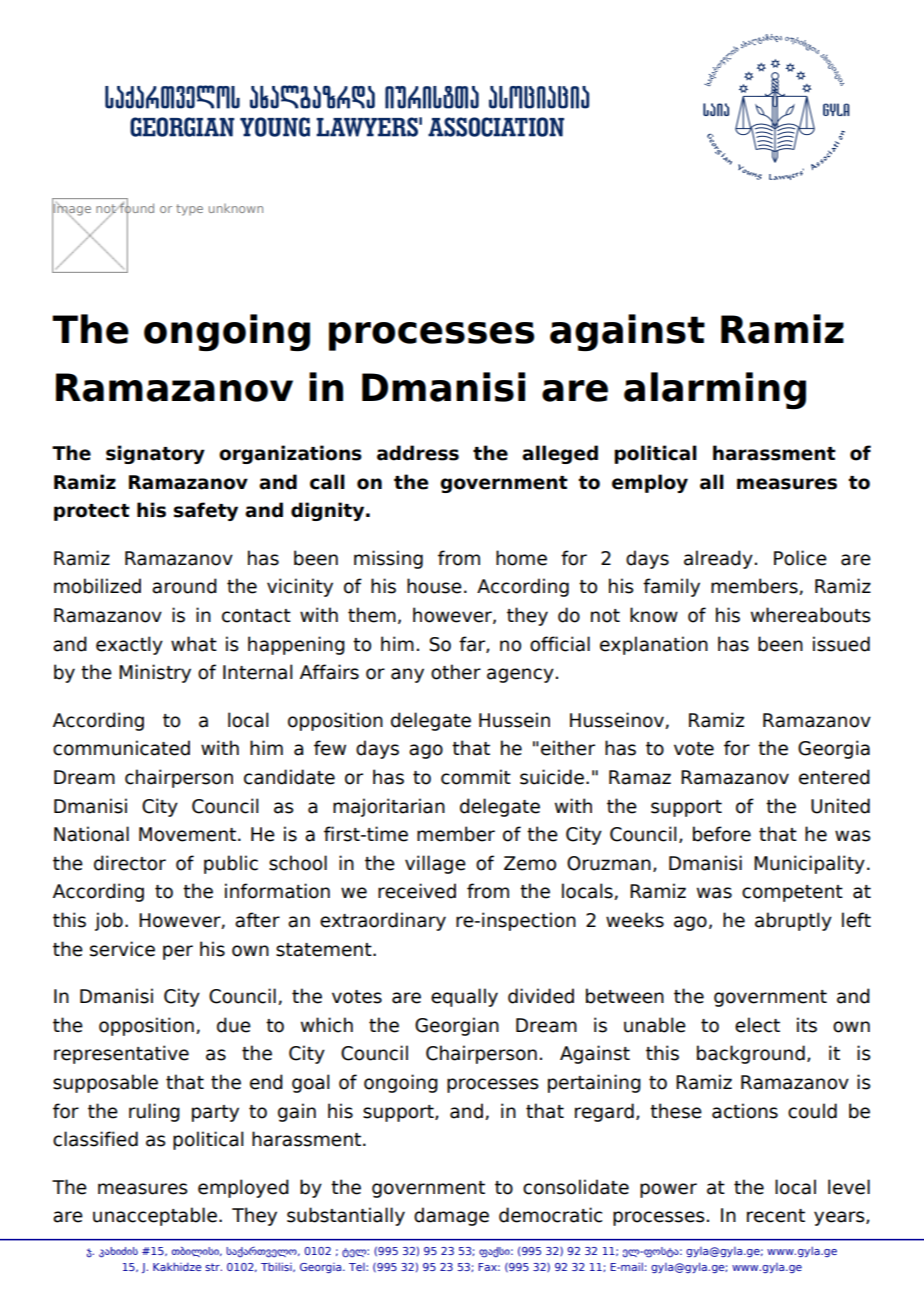  I want to click on entered, so click(834, 777).
